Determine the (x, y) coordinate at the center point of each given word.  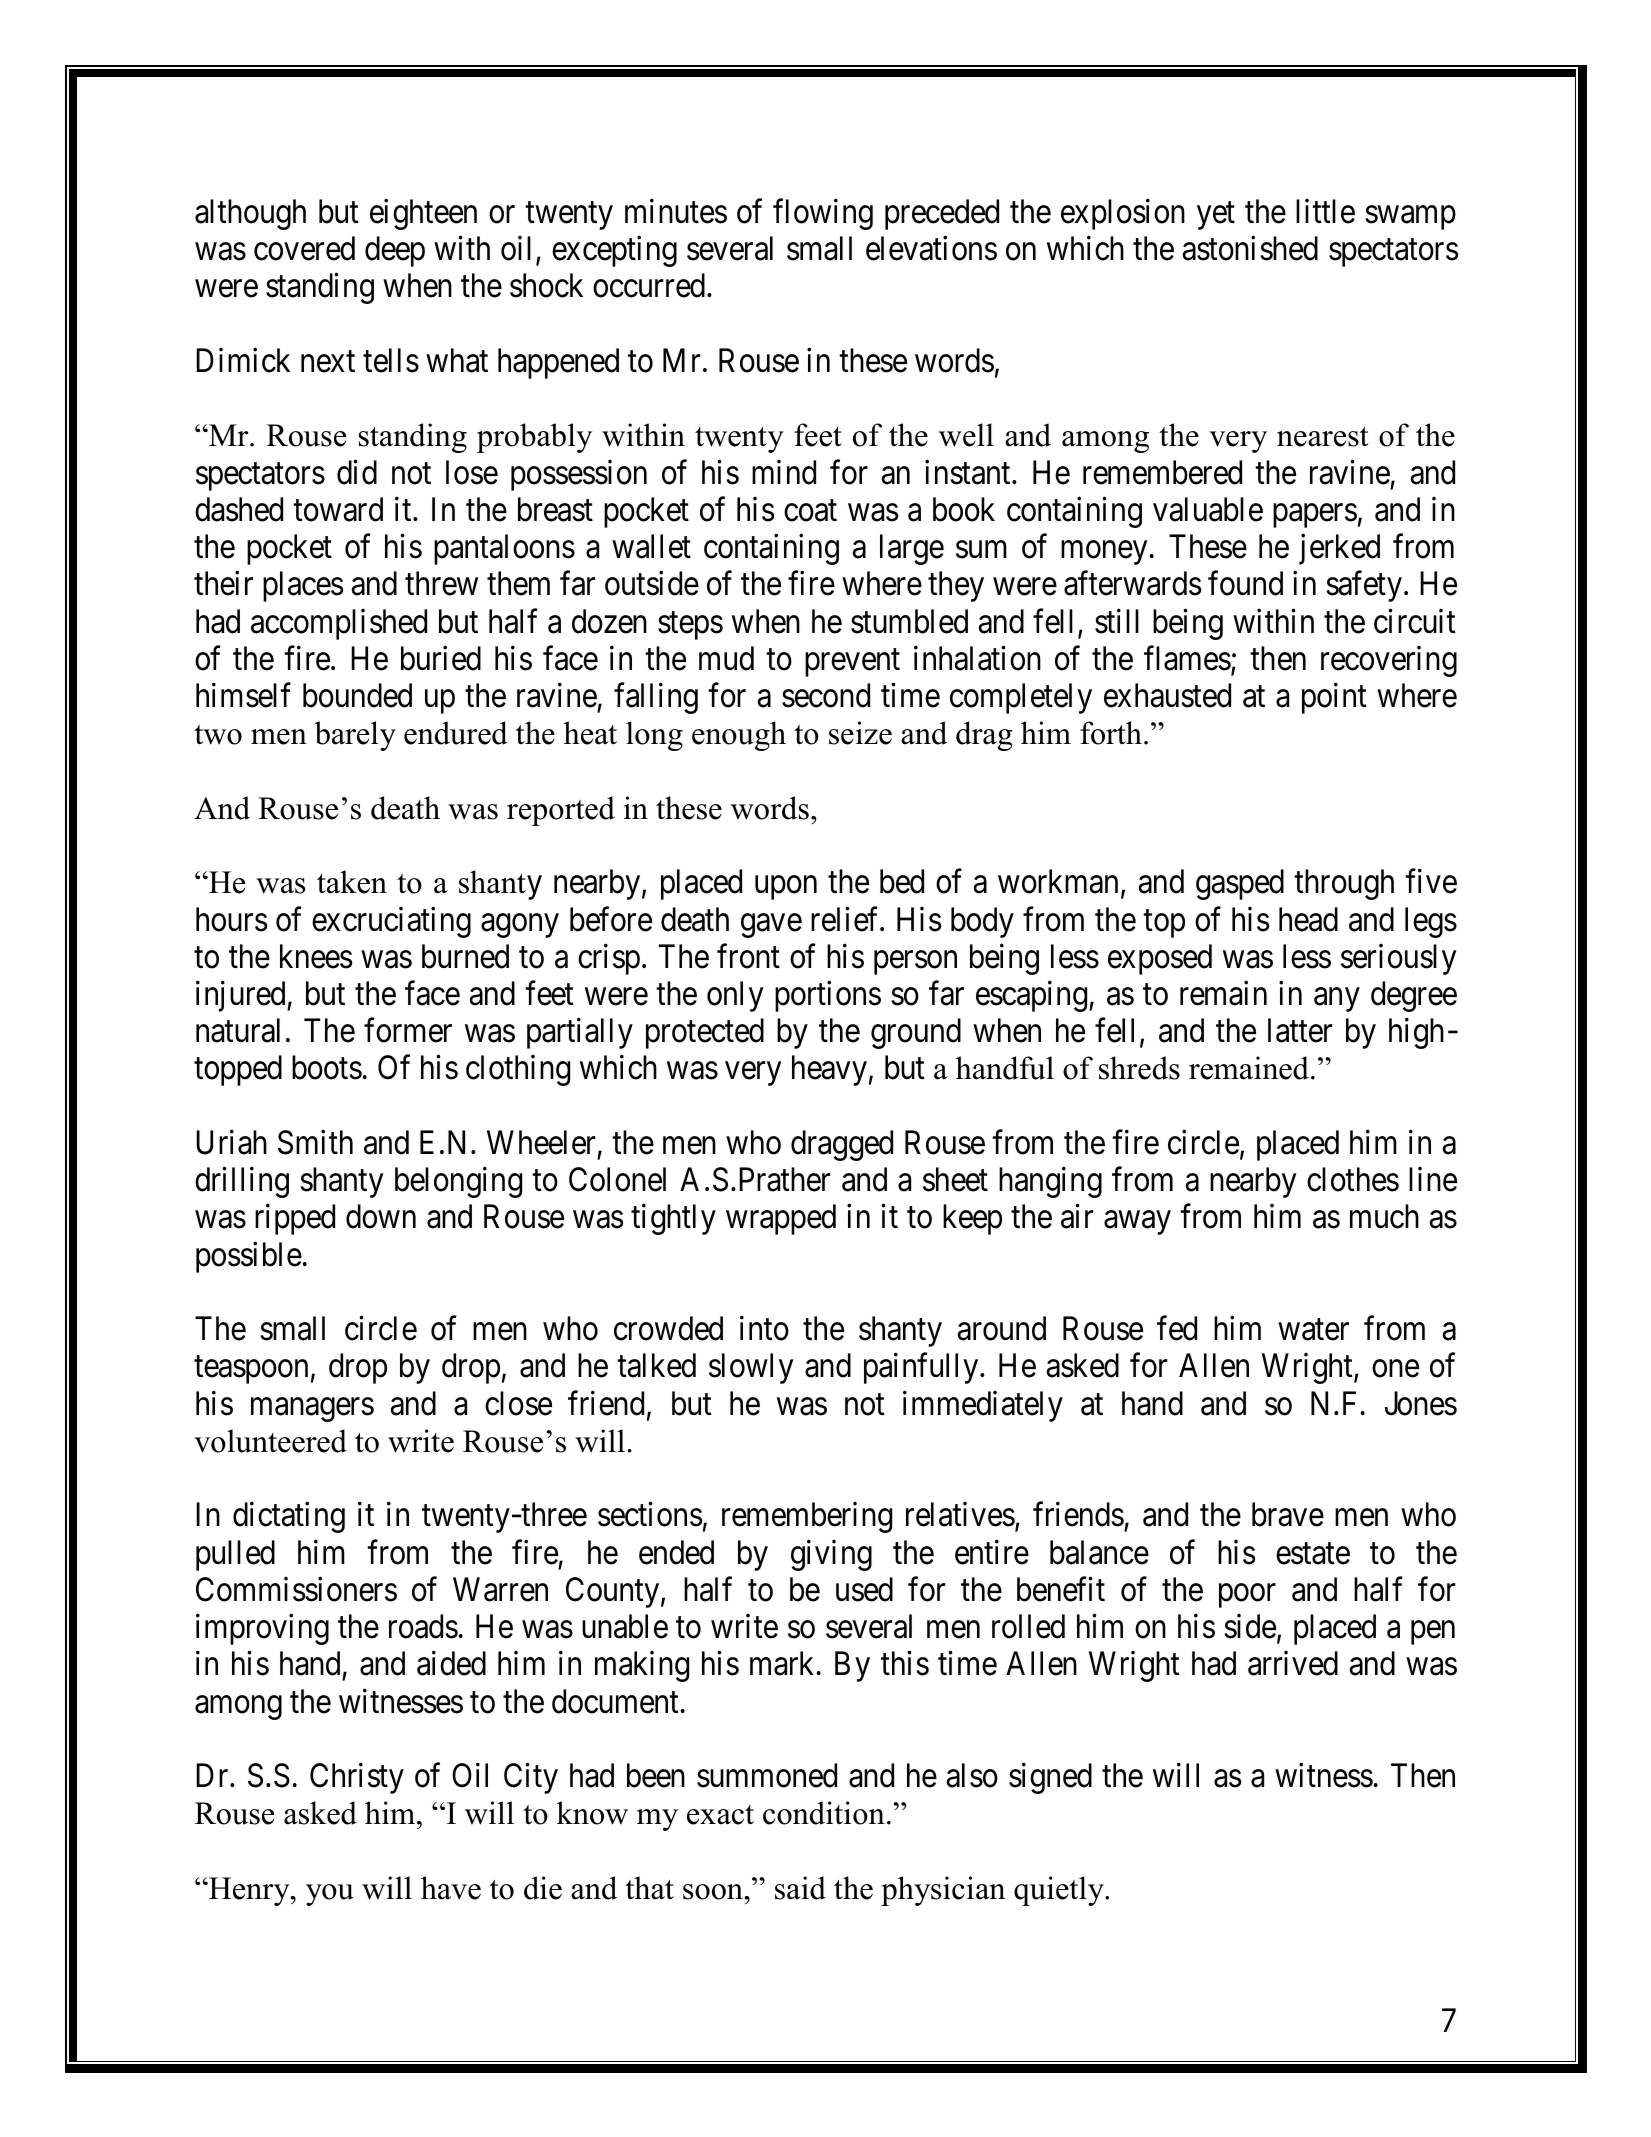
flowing (823, 214)
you (330, 1895)
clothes (1353, 1179)
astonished (1250, 248)
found (1245, 583)
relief (846, 919)
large (912, 549)
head (1308, 919)
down (381, 1216)
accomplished (339, 624)
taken (352, 882)
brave (1288, 1514)
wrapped (781, 1219)
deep (395, 251)
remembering (807, 1517)
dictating (289, 1517)
